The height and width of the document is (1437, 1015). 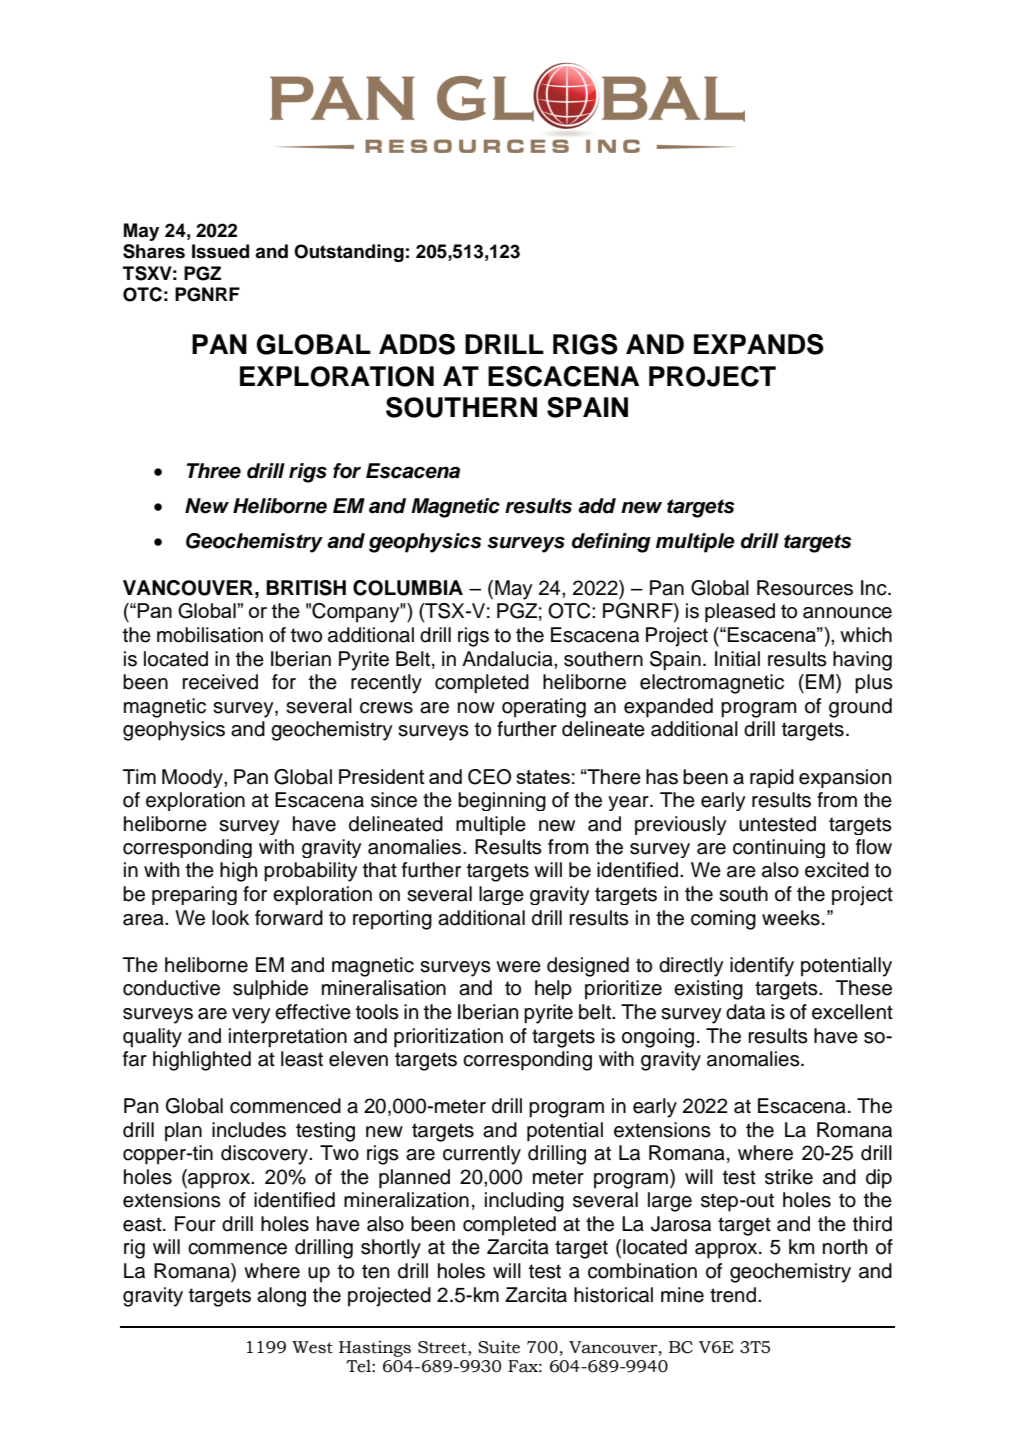 I want to click on sulphide, so click(x=270, y=990).
